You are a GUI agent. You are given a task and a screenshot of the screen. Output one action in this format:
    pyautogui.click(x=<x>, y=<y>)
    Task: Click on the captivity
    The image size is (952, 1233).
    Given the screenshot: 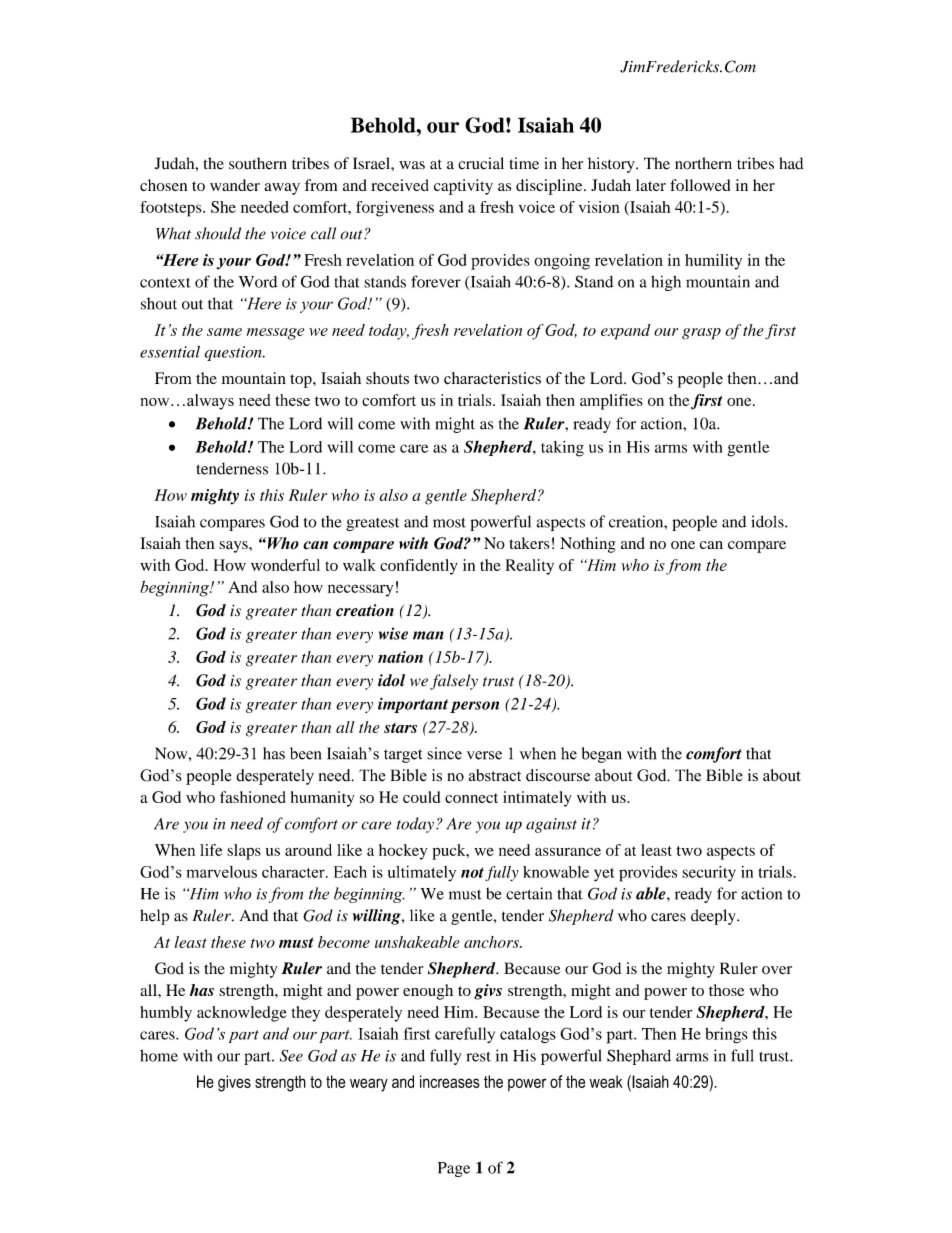 What is the action you would take?
    pyautogui.click(x=463, y=187)
